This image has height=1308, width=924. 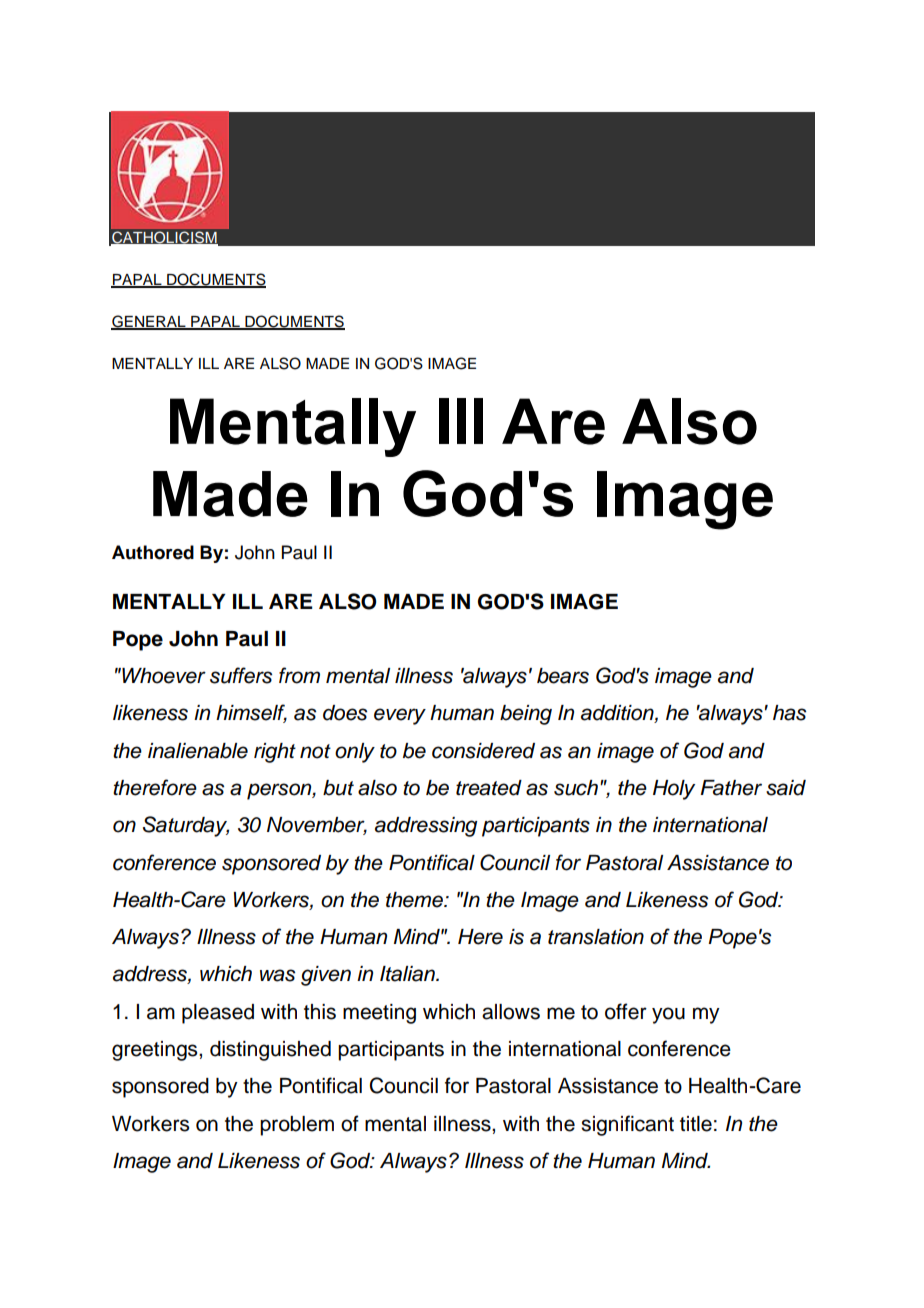 What do you see at coordinates (153, 552) in the image?
I see `Authored` at bounding box center [153, 552].
